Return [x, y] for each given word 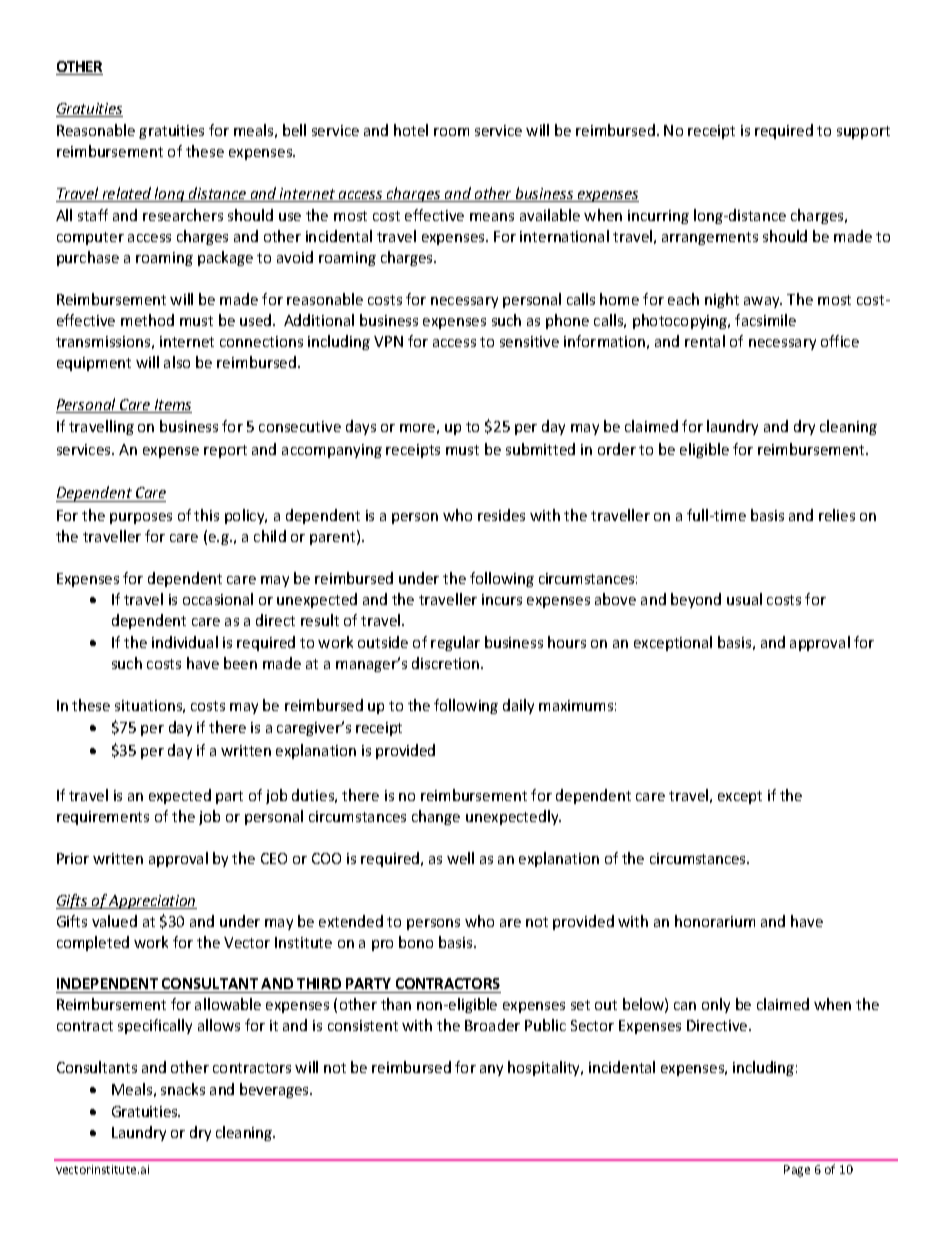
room [451, 132]
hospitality [545, 1068]
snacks [183, 1089]
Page [797, 1171]
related [127, 194]
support [863, 132]
